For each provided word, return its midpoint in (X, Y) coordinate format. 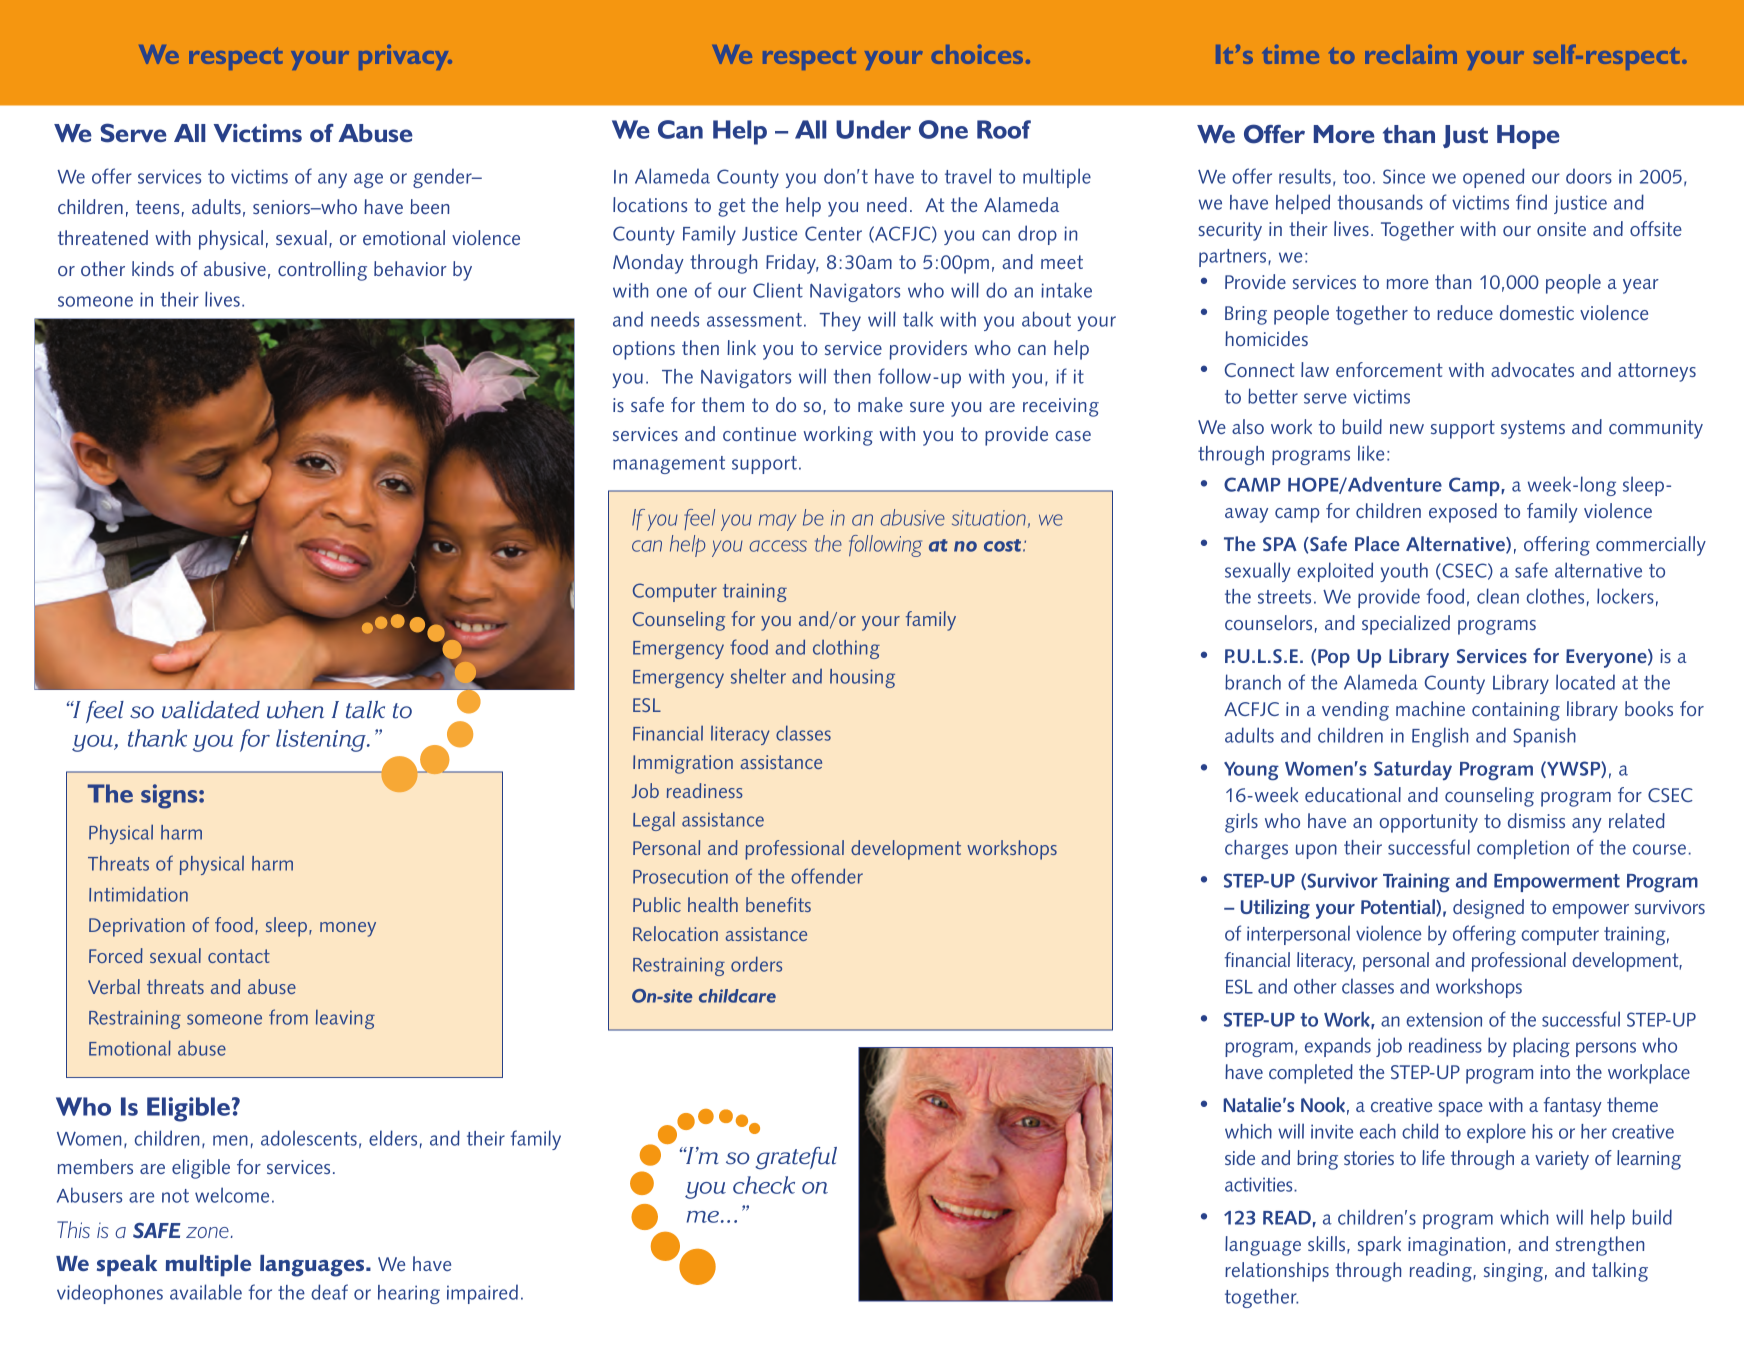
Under (873, 129)
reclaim (1411, 54)
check (764, 1185)
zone (207, 1232)
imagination (1456, 1246)
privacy (405, 57)
